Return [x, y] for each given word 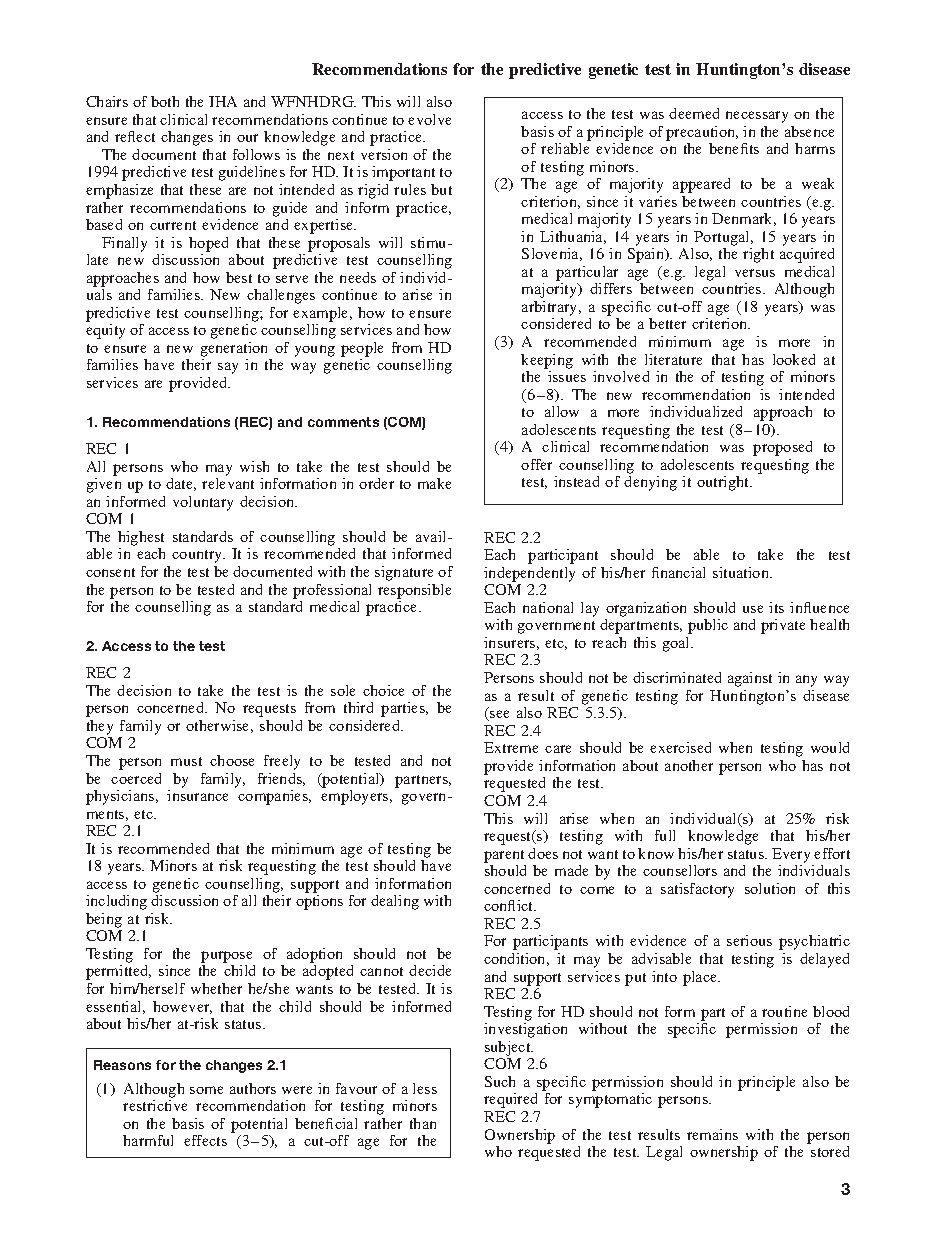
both [165, 101]
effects [205, 1140]
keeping [547, 361]
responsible [414, 591]
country [198, 556]
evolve [429, 119]
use [753, 609]
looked [794, 359]
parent [504, 856]
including [116, 902]
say [228, 368]
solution [770, 888]
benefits [734, 148]
